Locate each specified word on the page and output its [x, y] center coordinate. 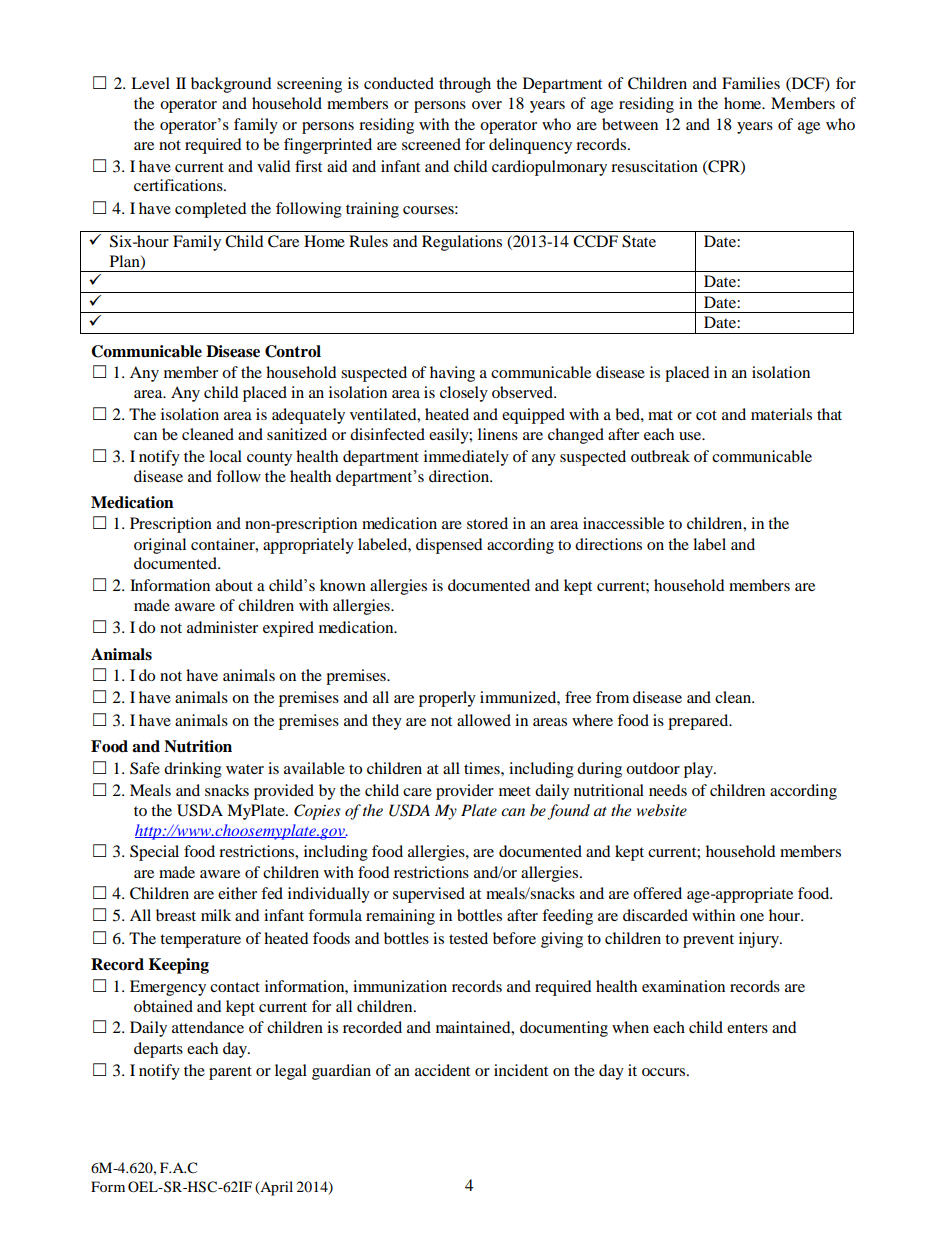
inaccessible [623, 523]
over [487, 105]
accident [442, 1070]
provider [465, 792]
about [234, 585]
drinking [193, 770]
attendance [208, 1027]
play [699, 770]
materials [781, 414]
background [231, 85]
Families [751, 83]
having [452, 374]
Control [293, 351]
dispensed [449, 546]
